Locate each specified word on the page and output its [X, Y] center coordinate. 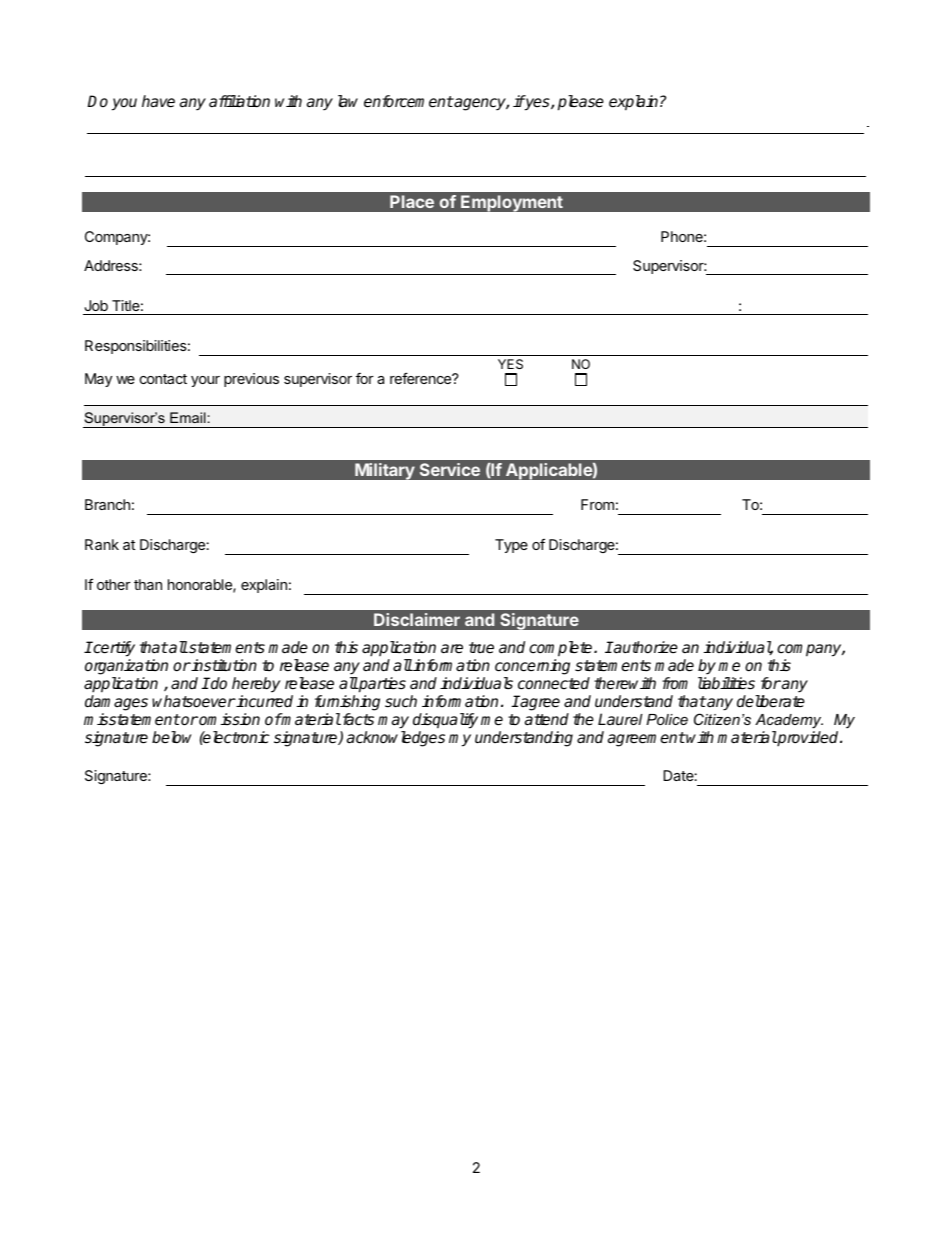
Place [412, 201]
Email [188, 417]
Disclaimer [417, 619]
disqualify [445, 721]
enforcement [409, 101]
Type [511, 546]
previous [251, 380]
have [158, 101]
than [148, 584]
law [348, 101]
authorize [645, 647]
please [581, 103]
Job [96, 305]
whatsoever [194, 701]
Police [667, 719]
